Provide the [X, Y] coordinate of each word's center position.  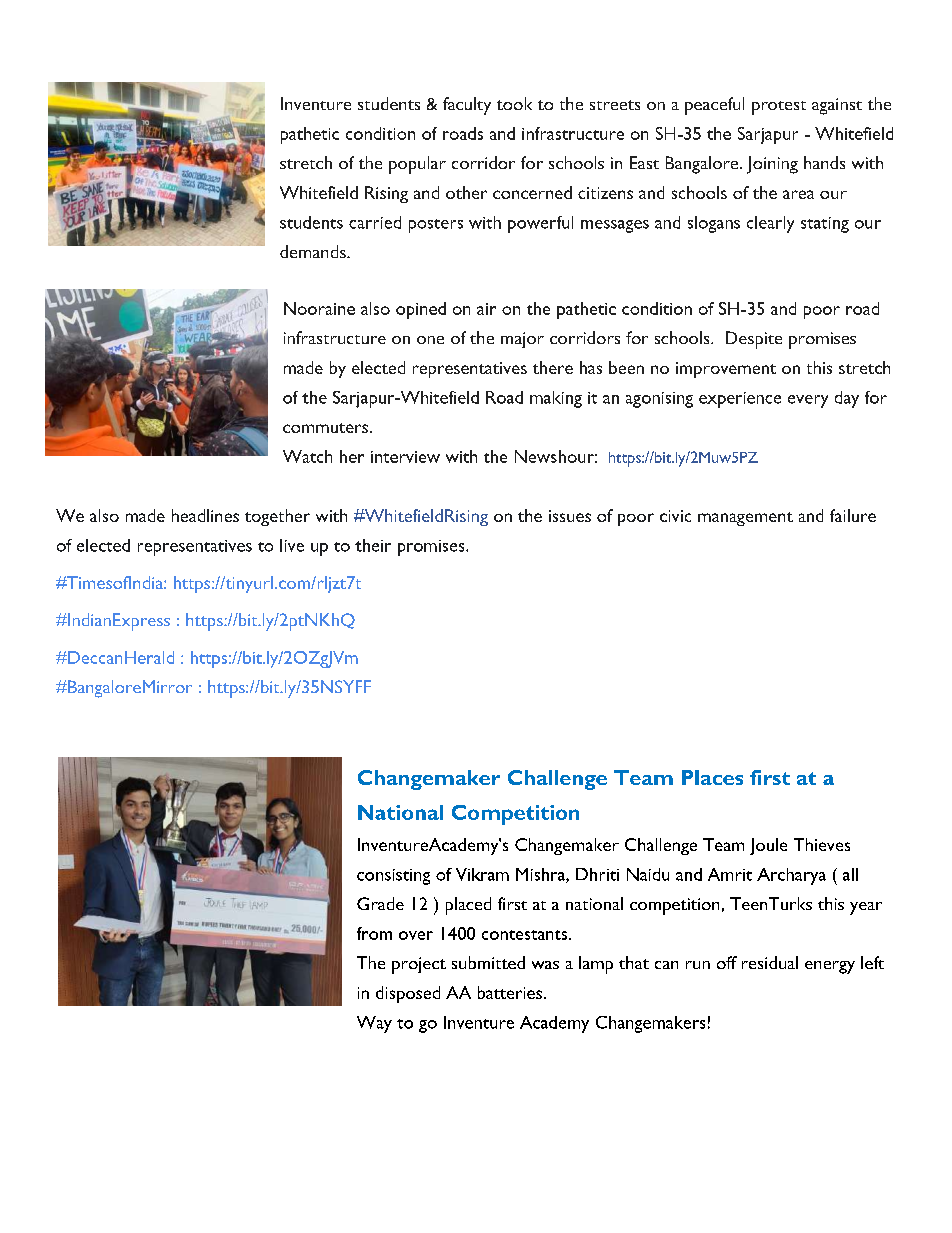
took [514, 103]
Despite [754, 340]
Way [374, 1024]
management [745, 519]
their [373, 545]
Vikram [482, 874]
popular [417, 165]
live [292, 545]
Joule [768, 846]
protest [779, 108]
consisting [393, 877]
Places [712, 777]
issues [570, 516]
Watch [307, 456]
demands [314, 251]
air [486, 309]
